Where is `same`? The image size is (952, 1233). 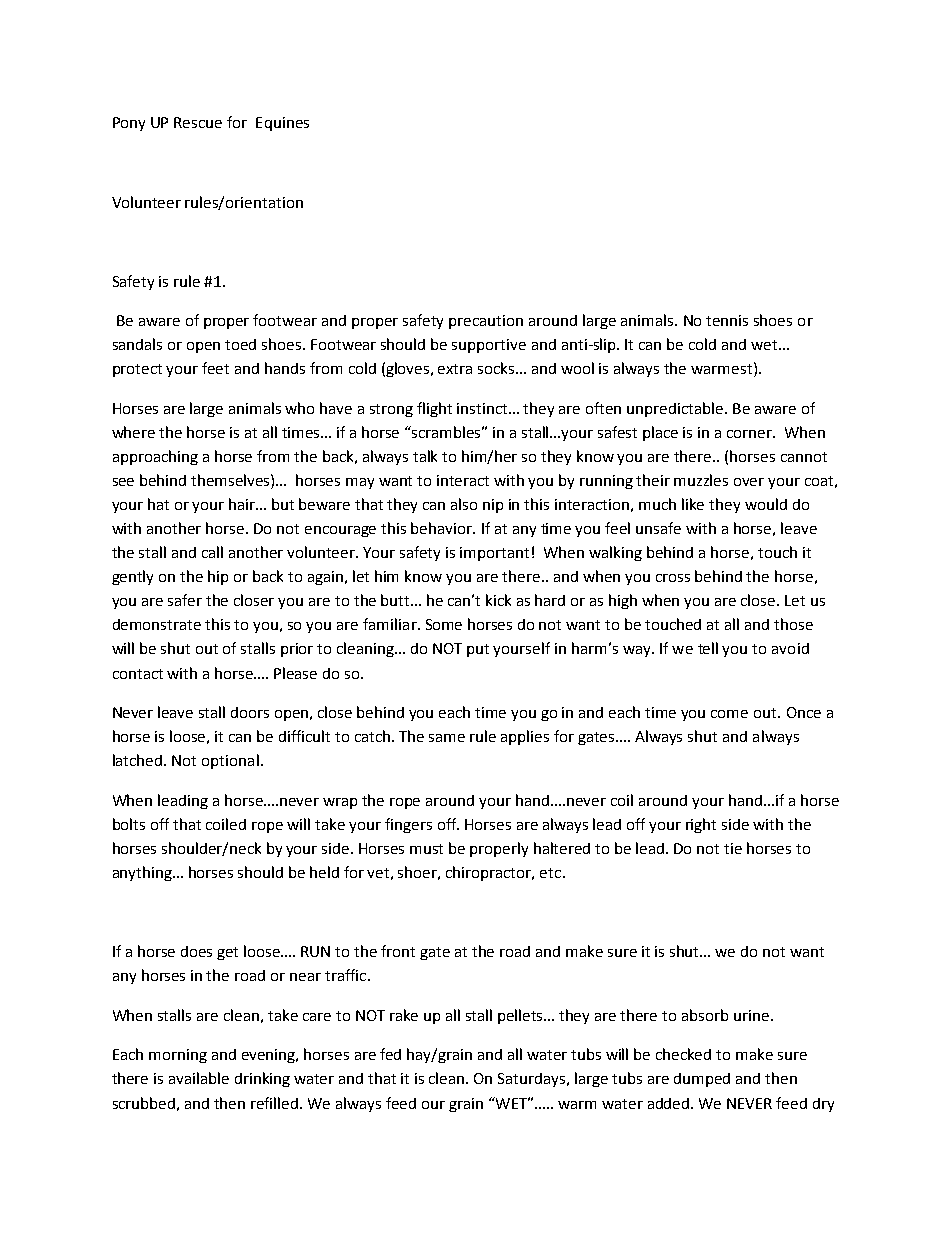 same is located at coordinates (447, 738).
